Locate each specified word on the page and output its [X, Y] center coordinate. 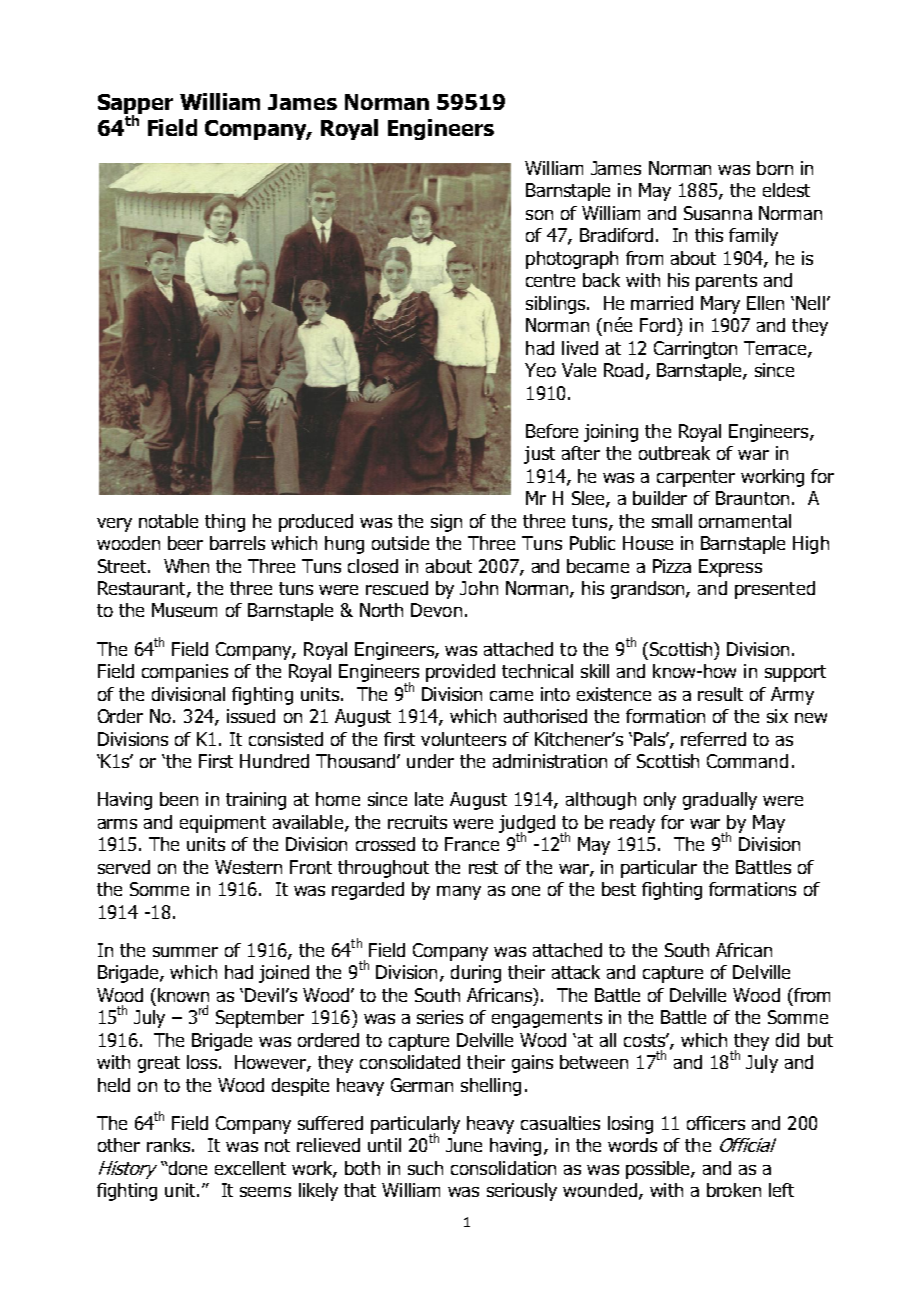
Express [730, 568]
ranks [170, 1145]
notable [168, 521]
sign [446, 523]
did [787, 1040]
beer [185, 543]
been [179, 799]
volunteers [463, 739]
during [476, 974]
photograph [572, 260]
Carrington [695, 350]
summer [185, 952]
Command [747, 761]
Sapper [135, 105]
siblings [557, 305]
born [775, 168]
